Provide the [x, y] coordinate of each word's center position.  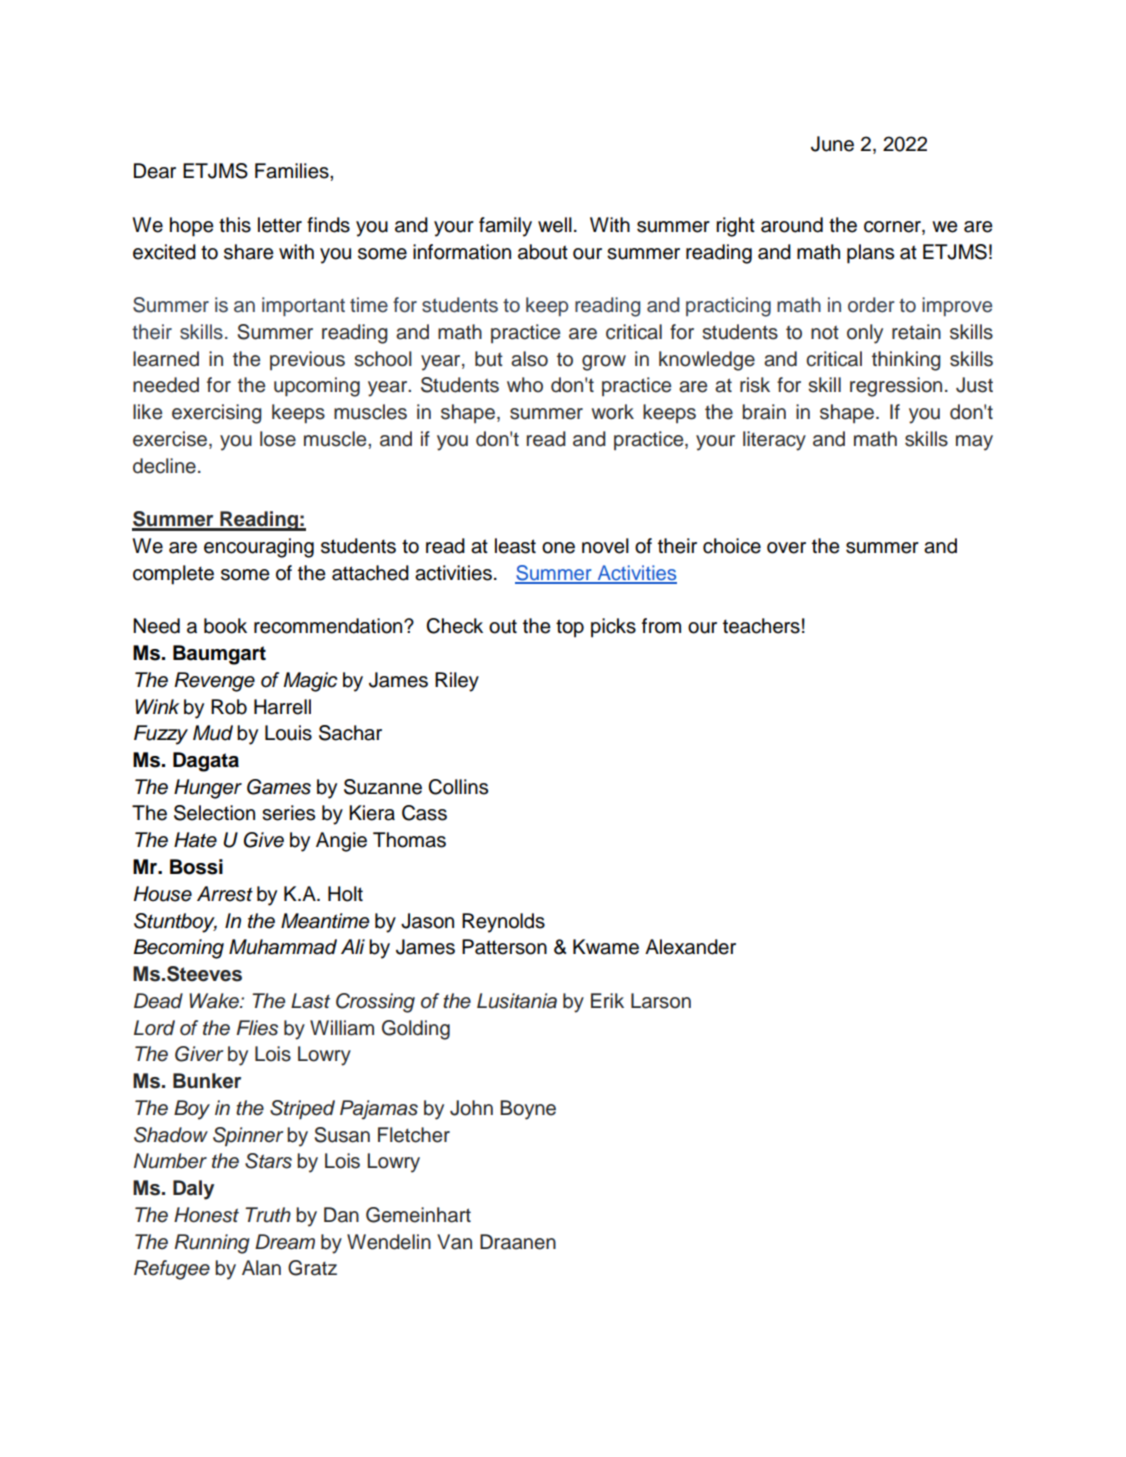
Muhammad [283, 947]
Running [212, 1244]
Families [293, 171]
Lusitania [517, 1001]
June [832, 144]
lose [278, 439]
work [613, 412]
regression [896, 387]
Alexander [690, 947]
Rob [229, 707]
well [555, 225]
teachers [761, 626]
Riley [457, 682]
